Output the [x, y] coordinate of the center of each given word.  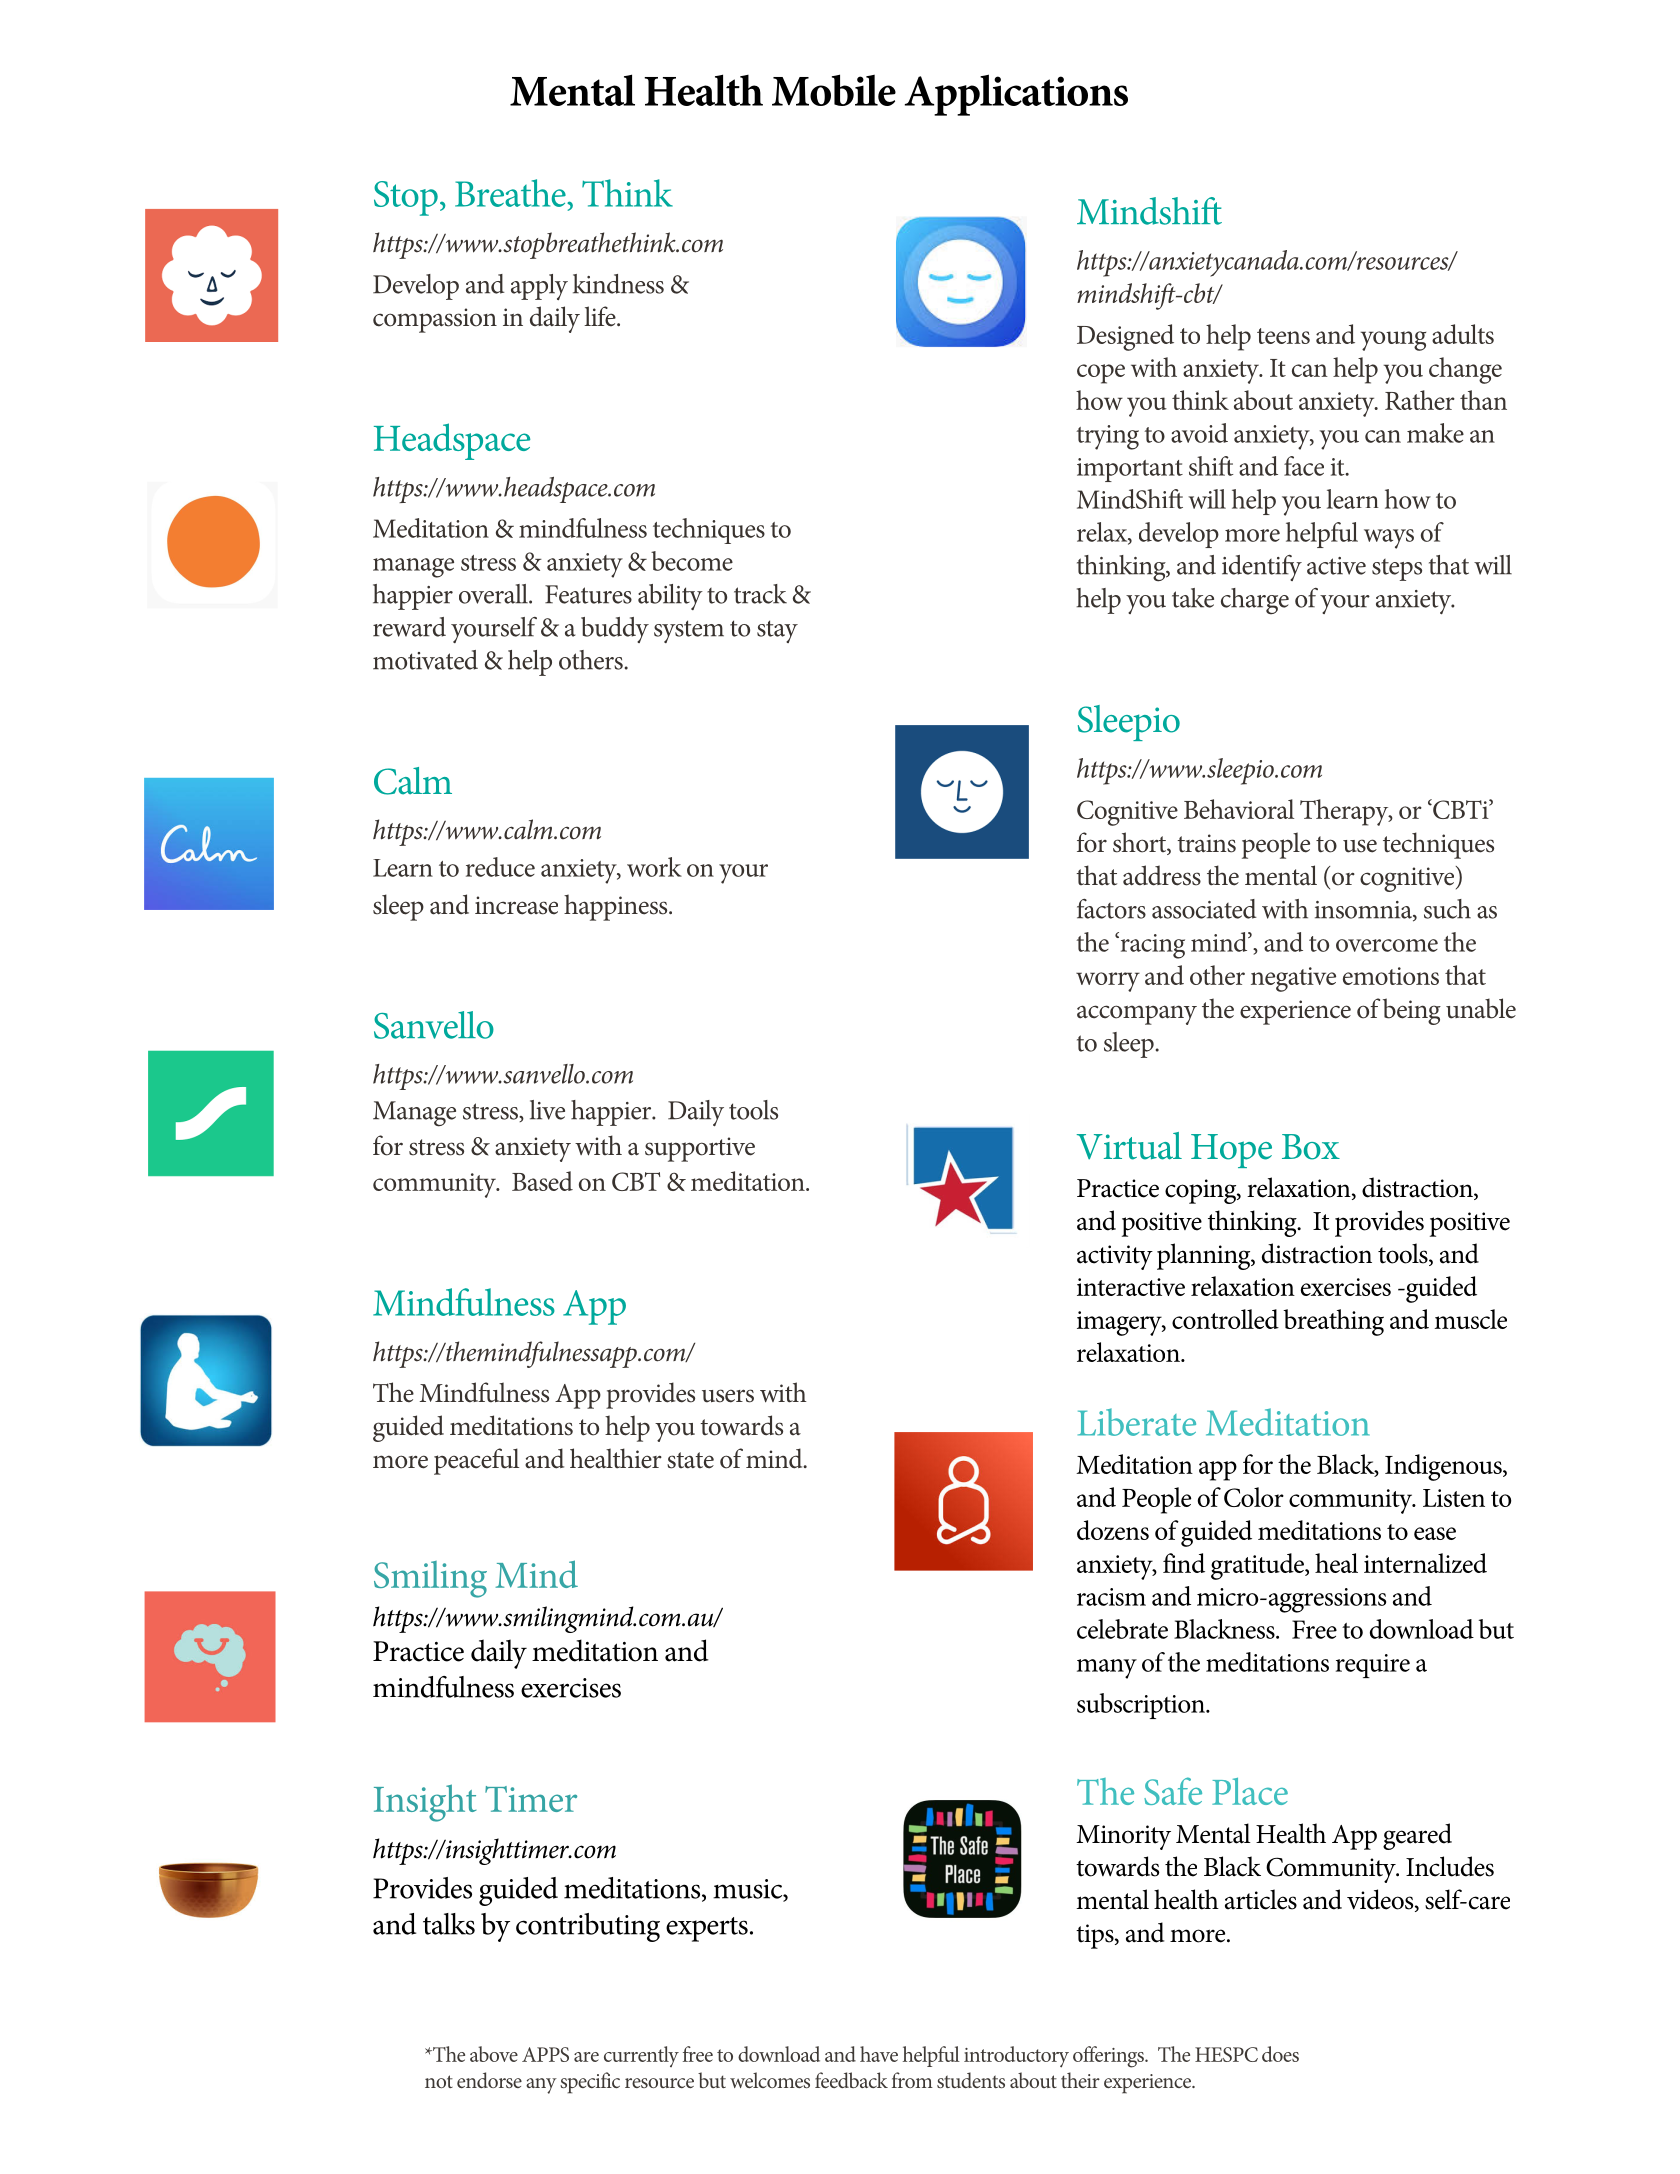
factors [1111, 909]
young [1393, 341]
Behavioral [1239, 809]
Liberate [1137, 1422]
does [1280, 2054]
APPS [545, 2054]
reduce [500, 867]
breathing [1333, 1322]
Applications [1016, 95]
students [971, 2080]
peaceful [476, 1461]
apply [539, 287]
